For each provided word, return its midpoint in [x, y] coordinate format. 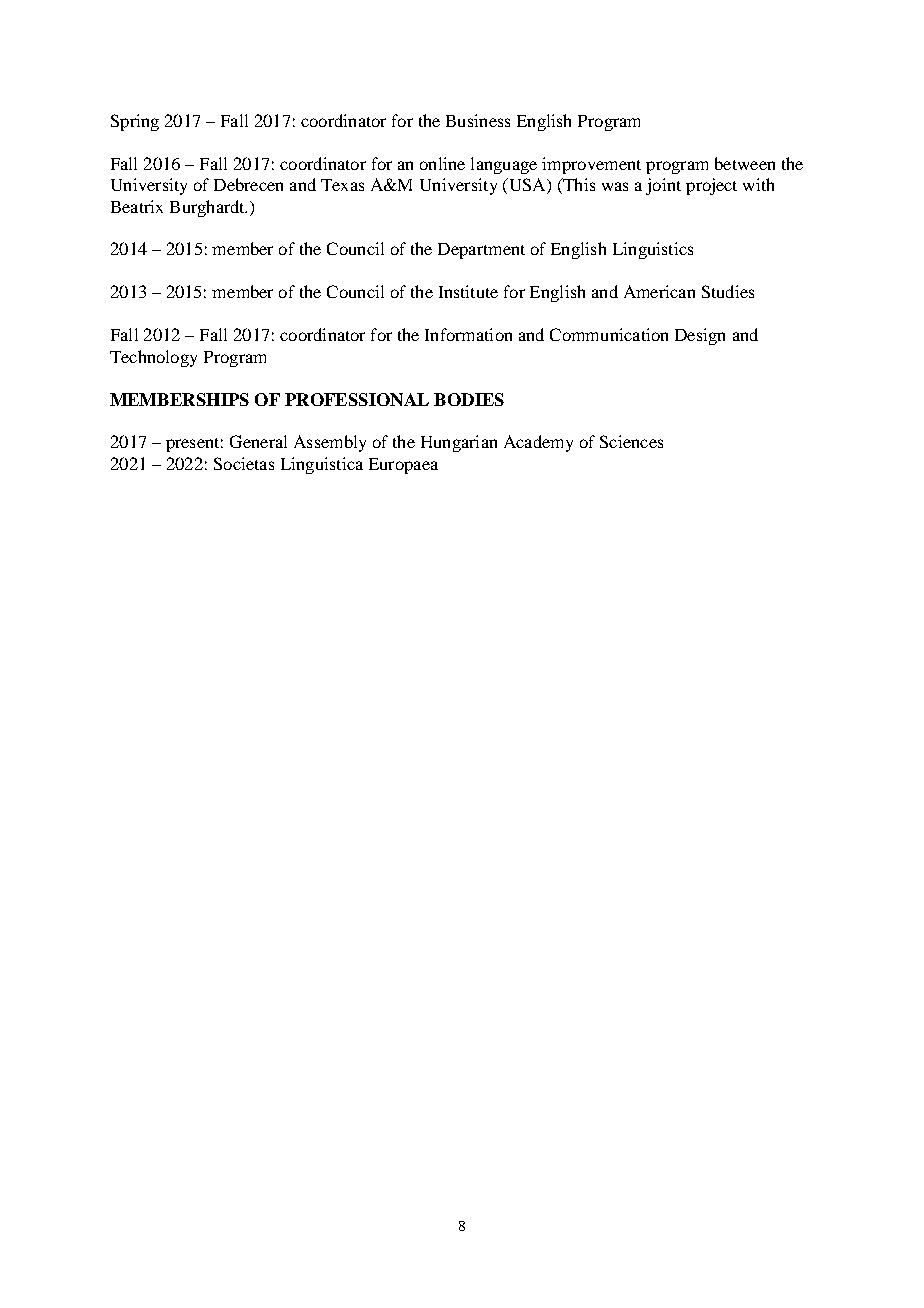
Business [478, 120]
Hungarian [459, 443]
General [258, 441]
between [745, 163]
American [659, 291]
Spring [135, 122]
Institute [468, 291]
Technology [153, 358]
